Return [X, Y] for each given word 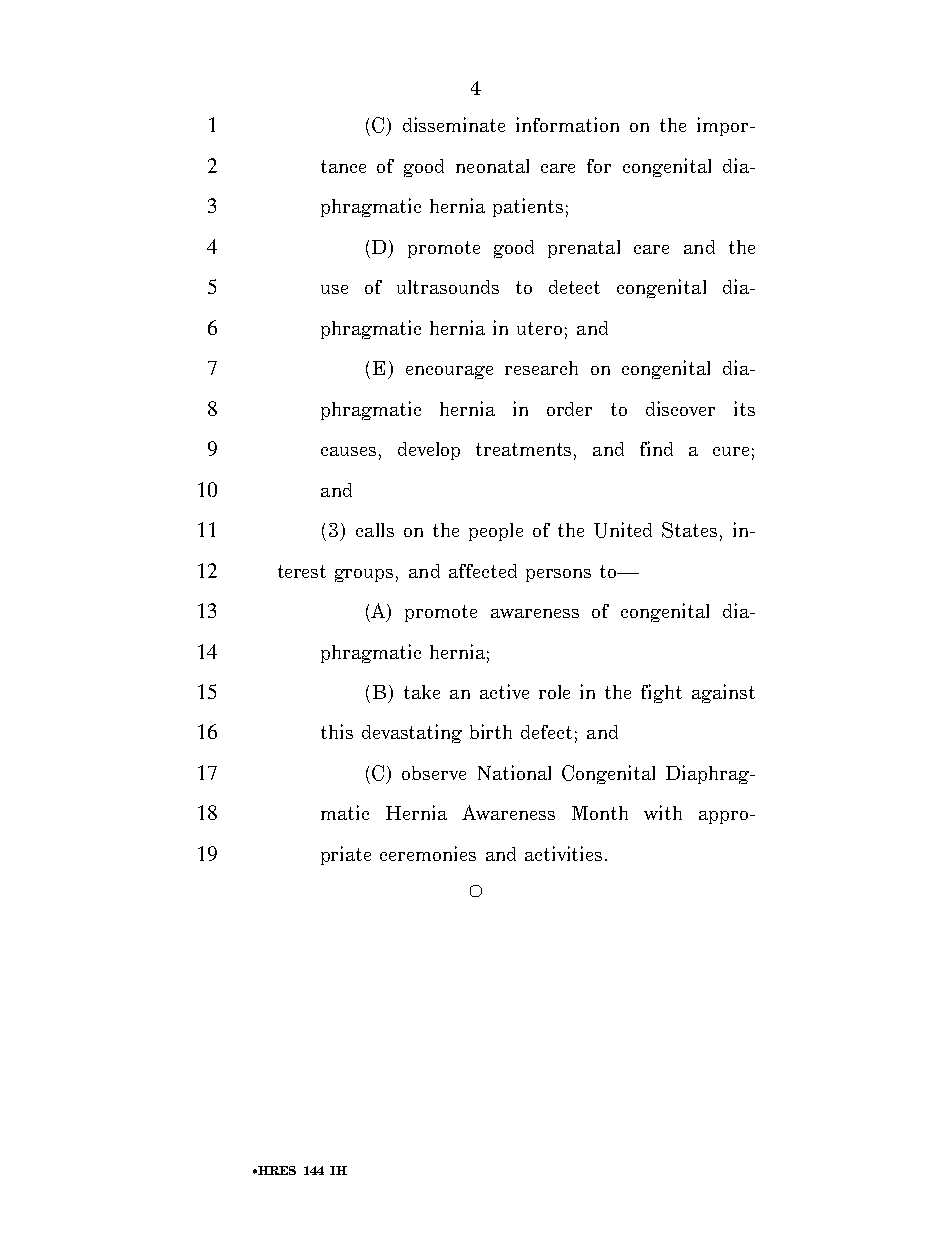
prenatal [584, 249]
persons [558, 575]
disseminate [454, 124]
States [689, 530]
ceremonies [428, 853]
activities [563, 853]
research [541, 368]
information [567, 124]
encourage [449, 372]
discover [680, 408]
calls [375, 530]
